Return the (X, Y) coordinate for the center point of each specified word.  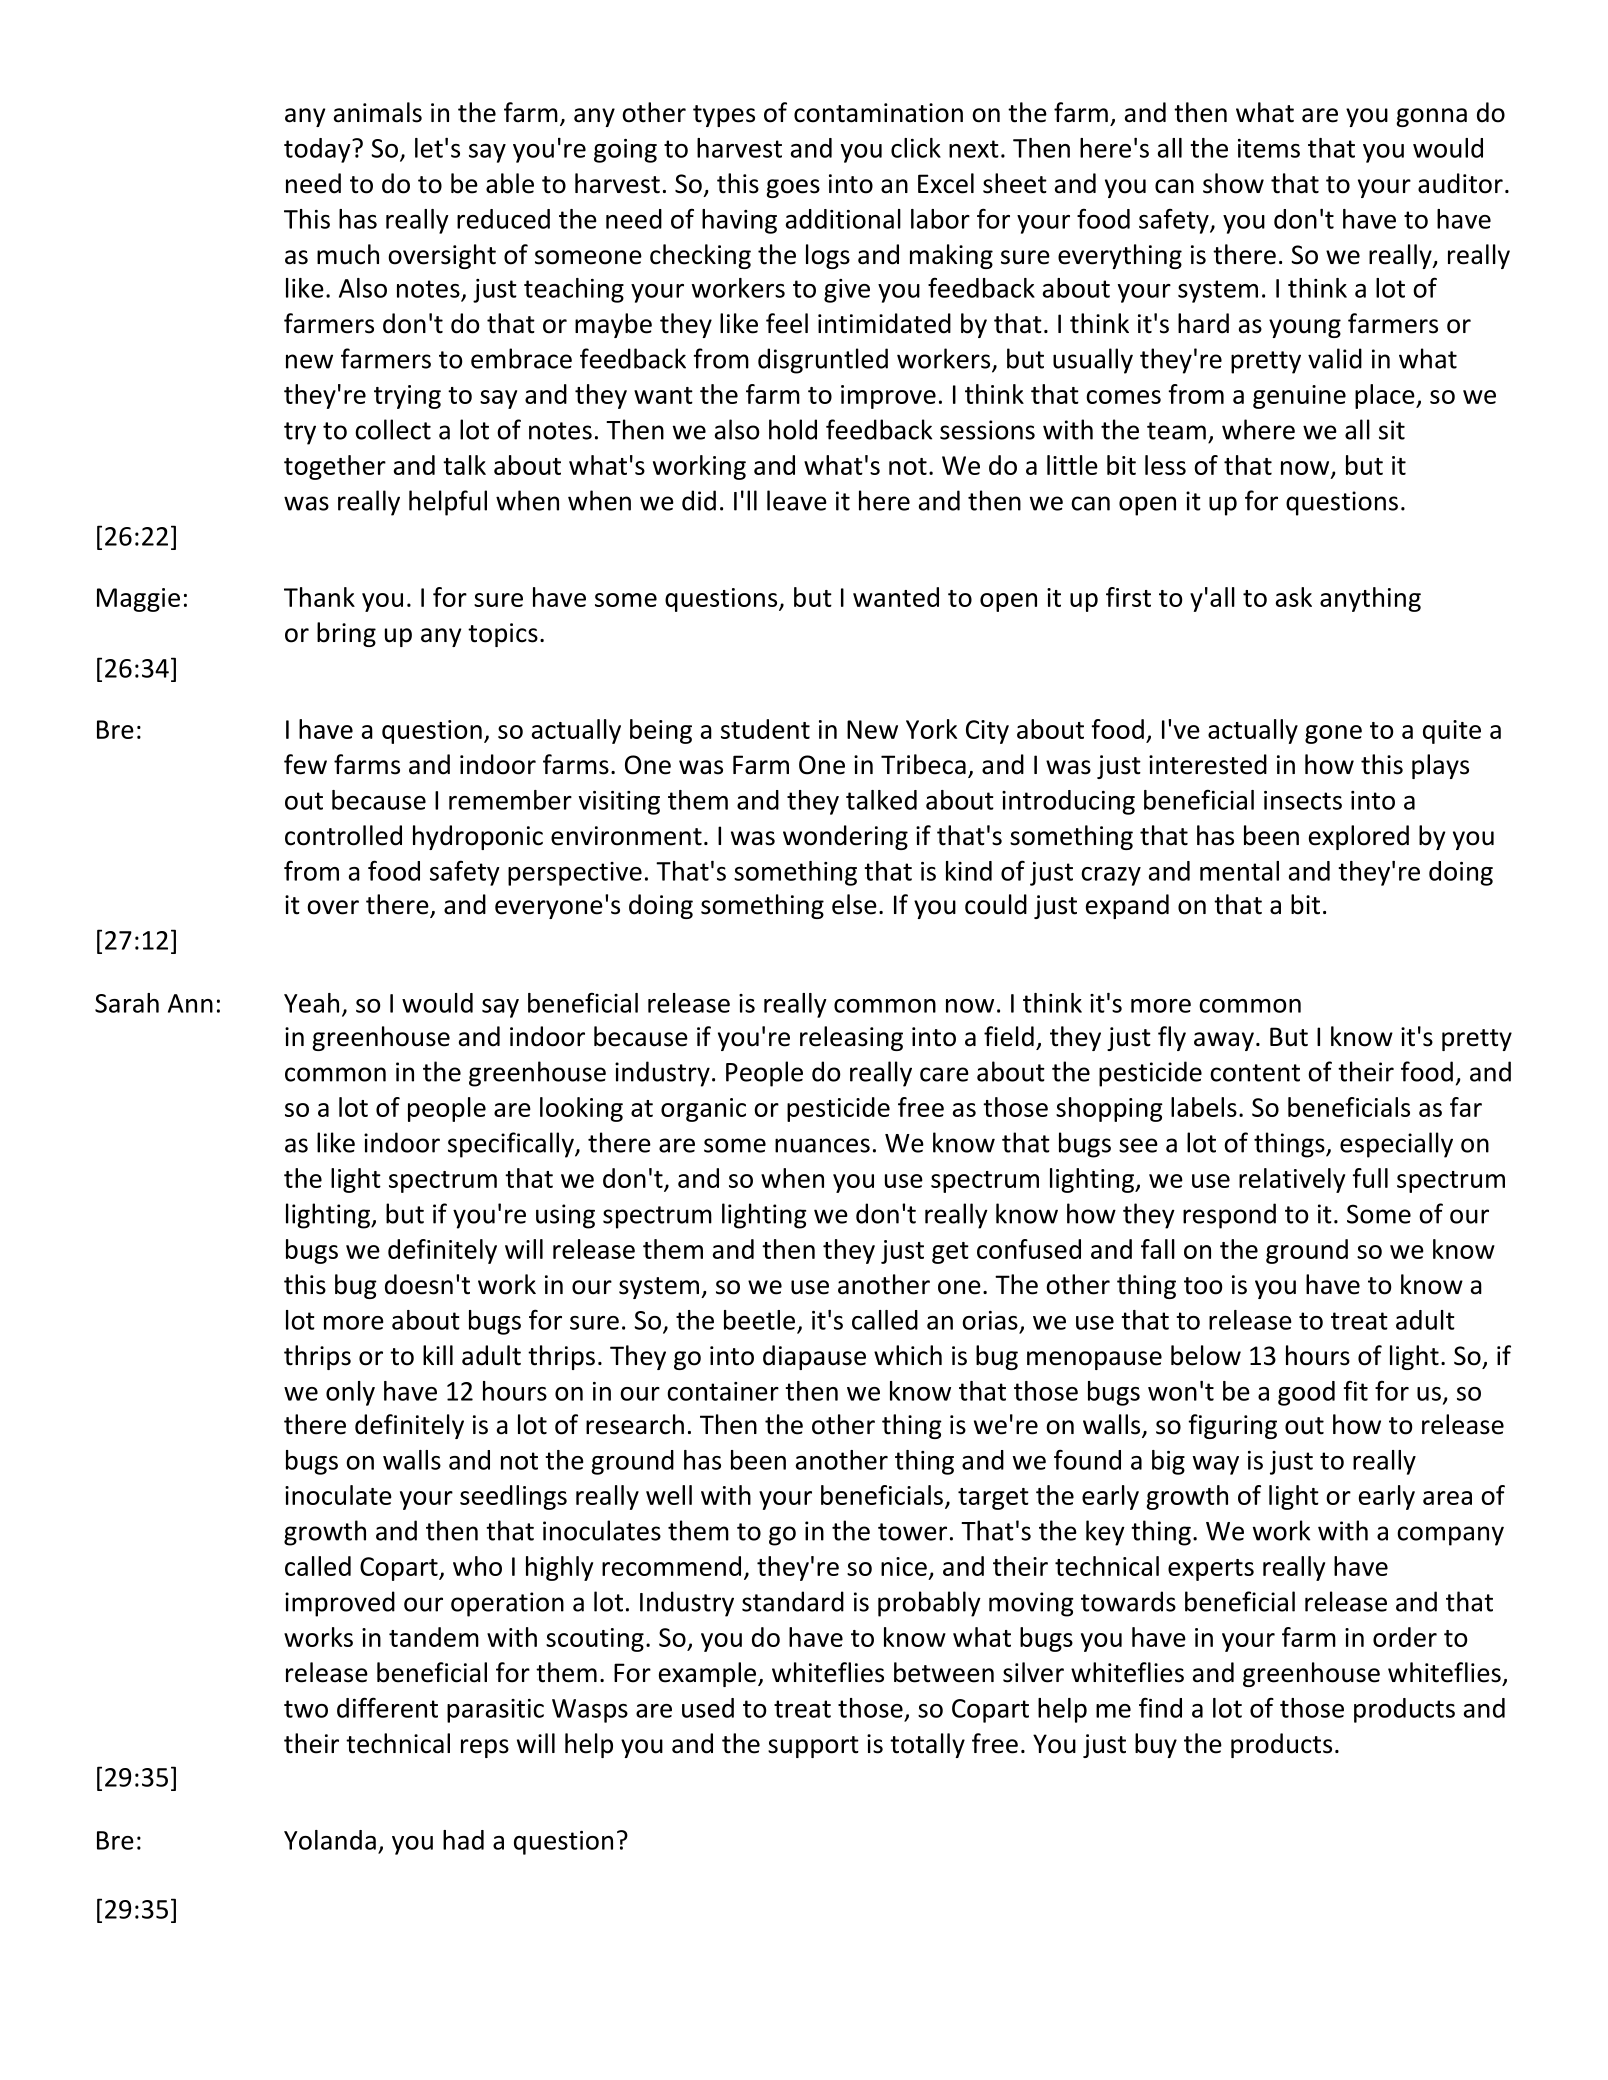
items (1269, 148)
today (318, 150)
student (765, 729)
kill (438, 1355)
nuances (822, 1145)
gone (1333, 734)
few (305, 764)
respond (1229, 1216)
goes (793, 188)
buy (1156, 1745)
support (813, 1747)
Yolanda (330, 1840)
